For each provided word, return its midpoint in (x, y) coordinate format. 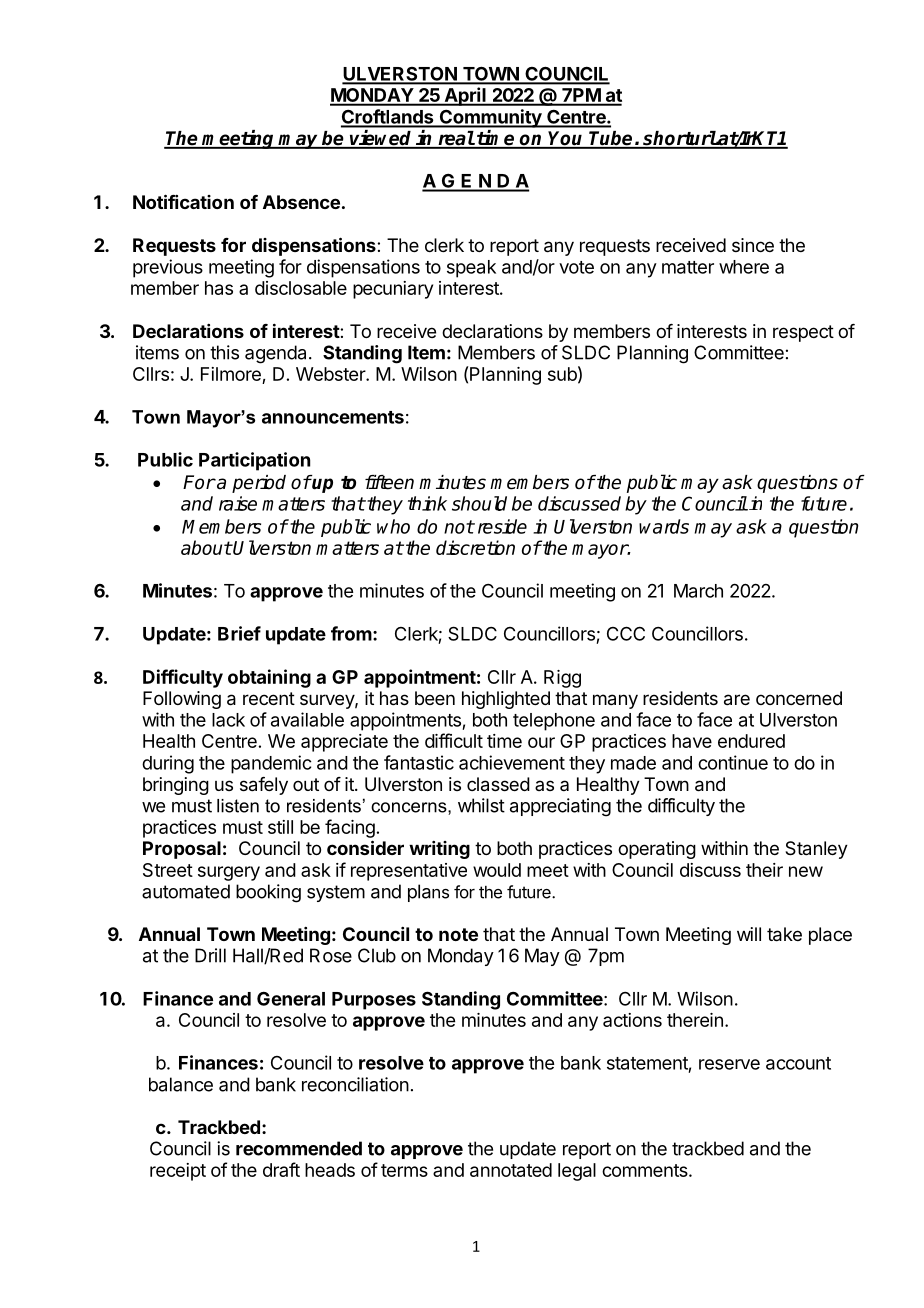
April (465, 96)
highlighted (506, 700)
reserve (729, 1064)
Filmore (231, 374)
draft (281, 1169)
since (753, 245)
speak (471, 269)
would (497, 870)
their (764, 870)
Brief (239, 633)
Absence (301, 202)
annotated (511, 1170)
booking (268, 893)
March (698, 591)
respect (803, 333)
